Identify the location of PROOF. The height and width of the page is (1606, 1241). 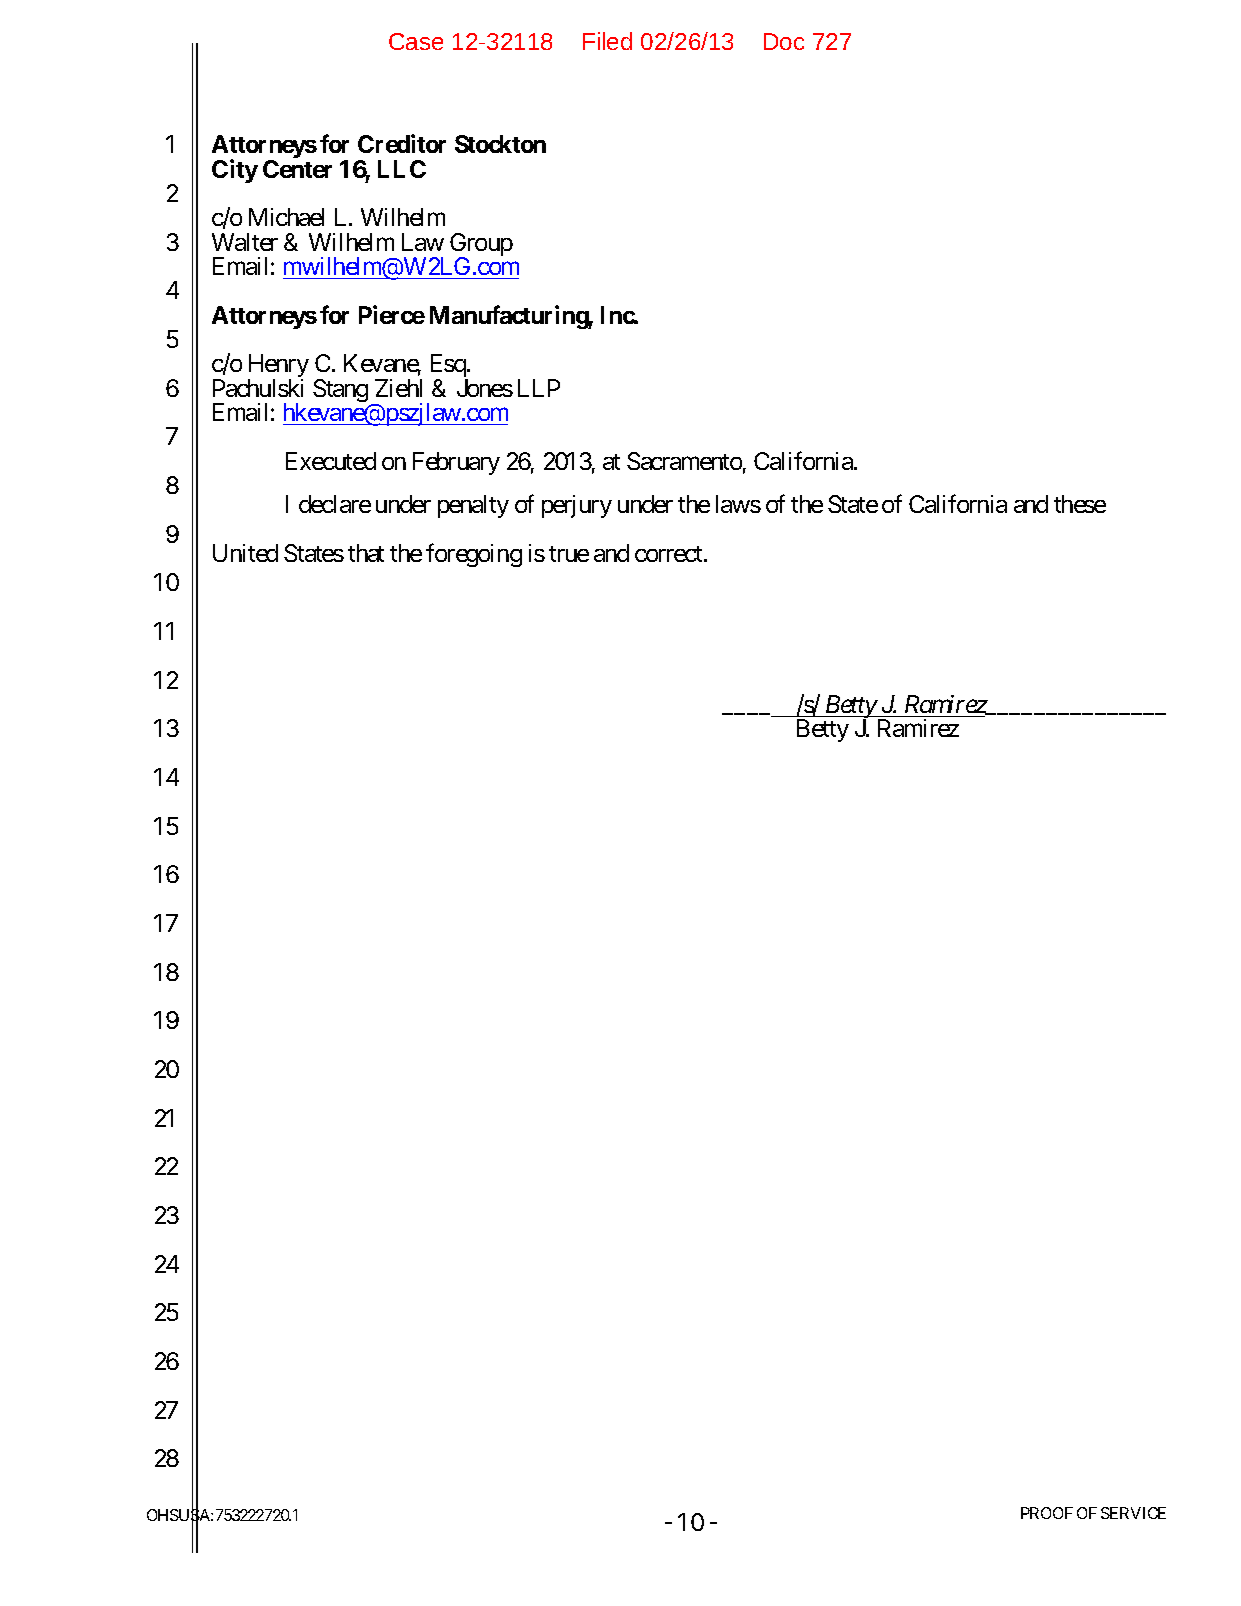
(1047, 1513).
